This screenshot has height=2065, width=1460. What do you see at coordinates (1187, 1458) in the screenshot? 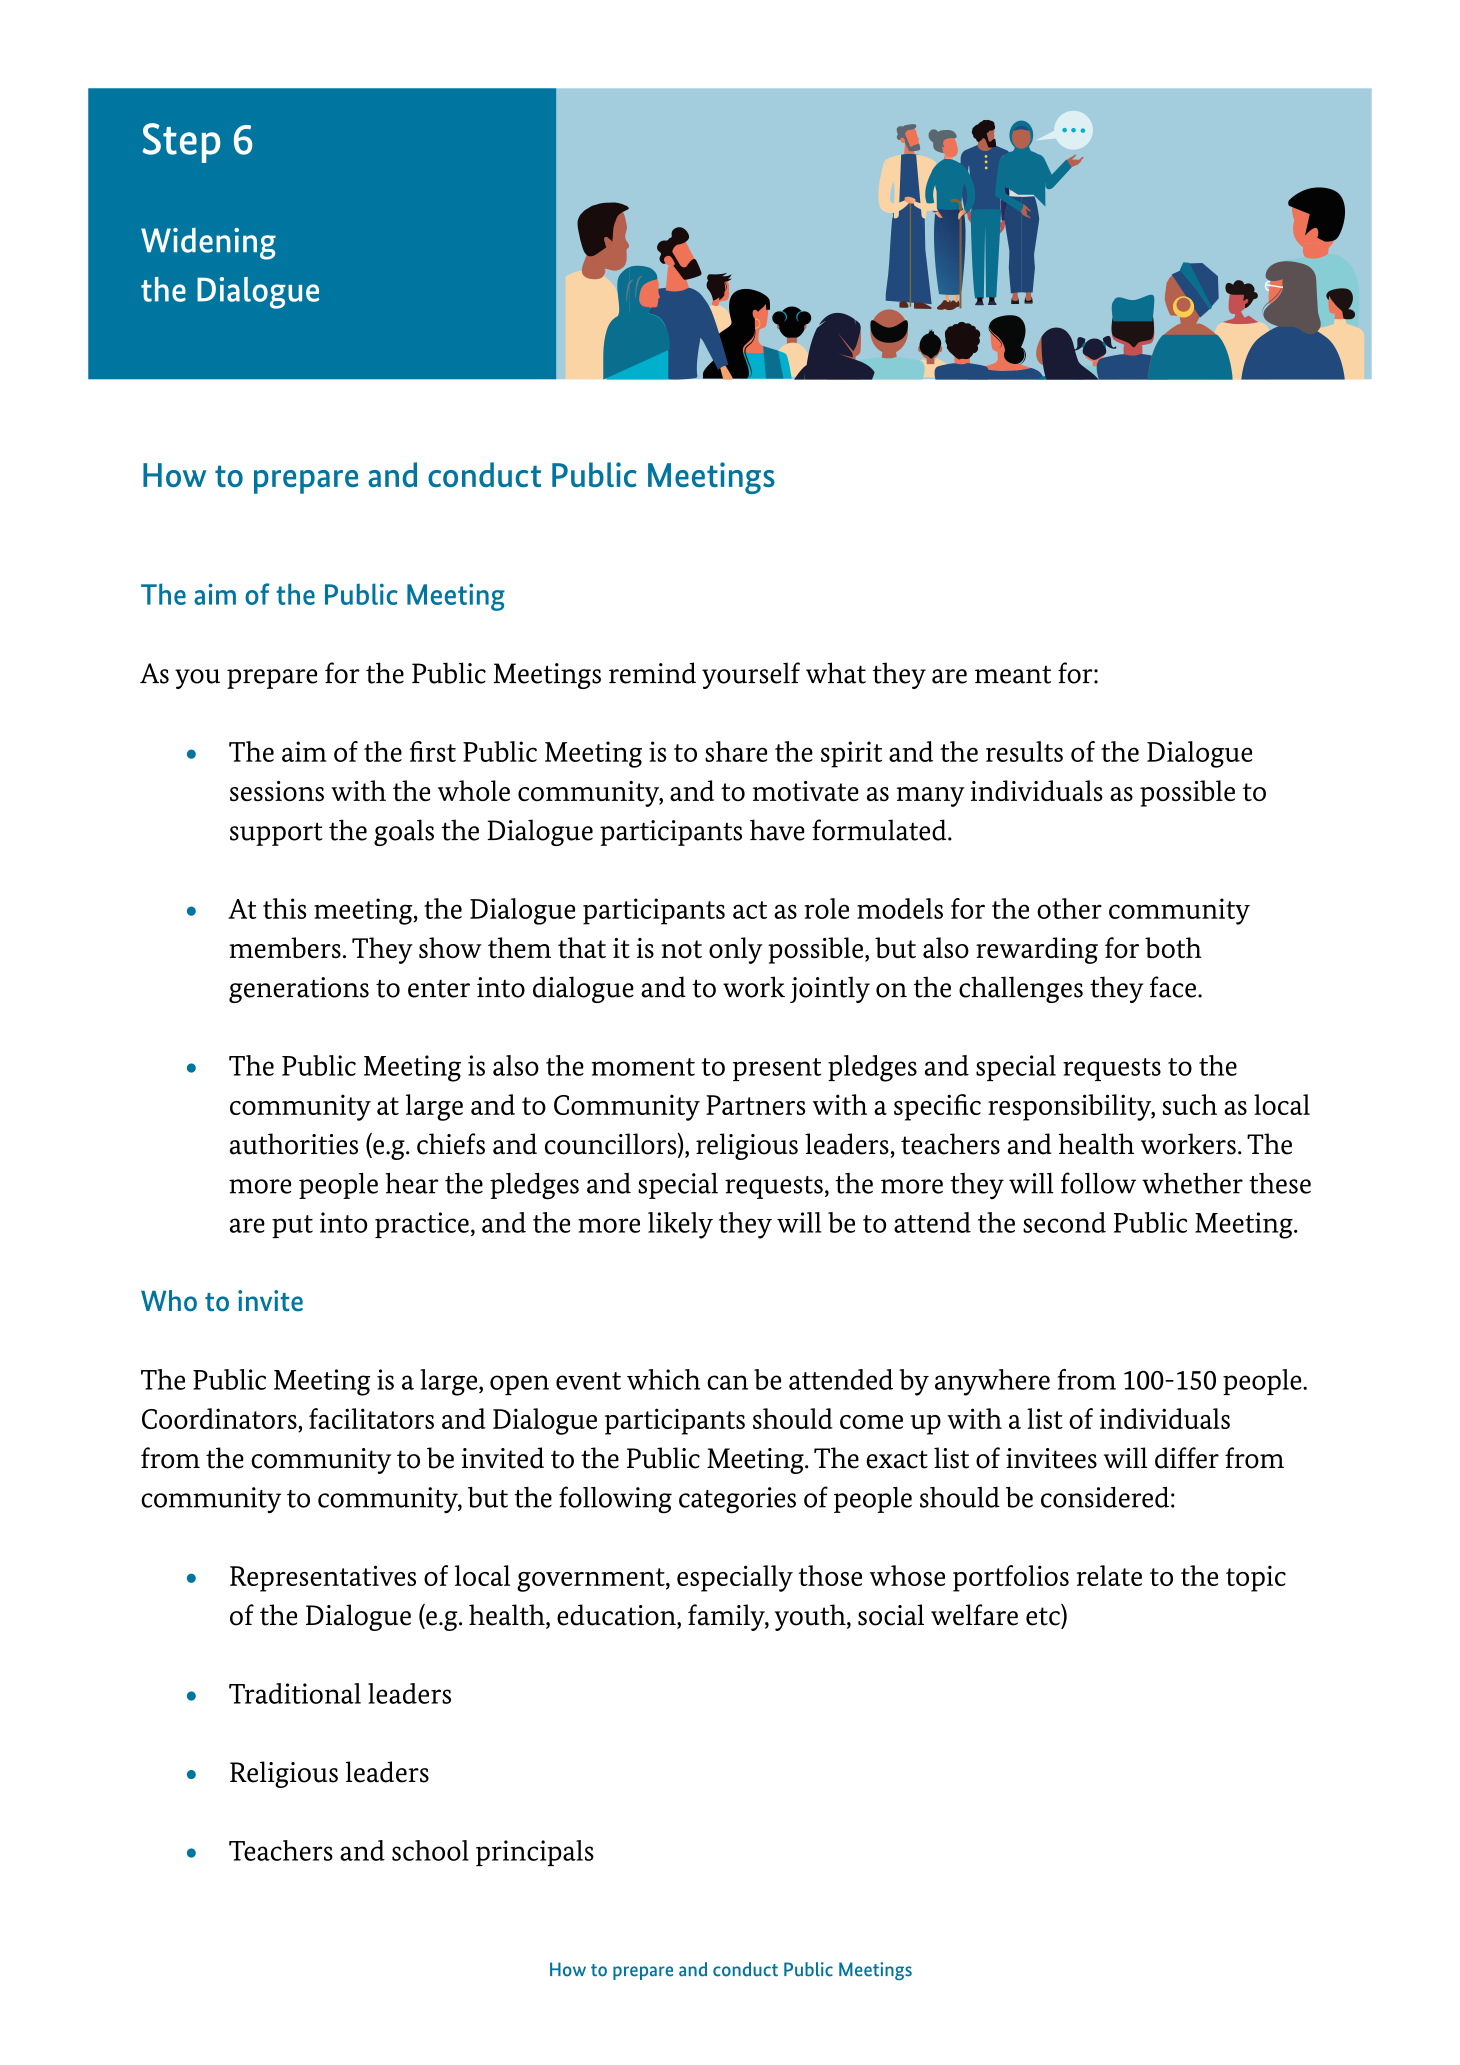
I see `differ` at bounding box center [1187, 1458].
